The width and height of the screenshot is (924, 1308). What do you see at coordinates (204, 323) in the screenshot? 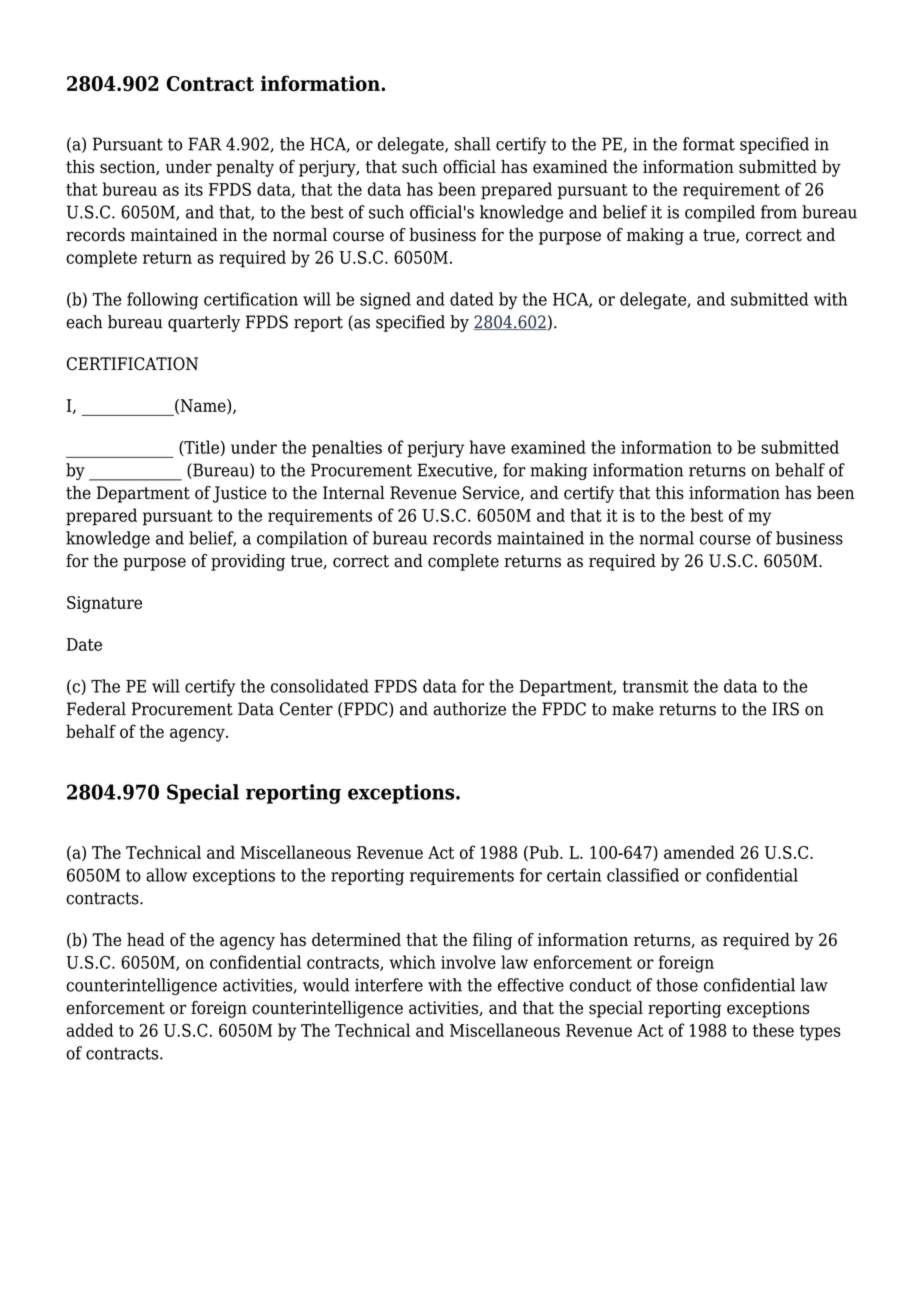
I see `quarterly` at bounding box center [204, 323].
